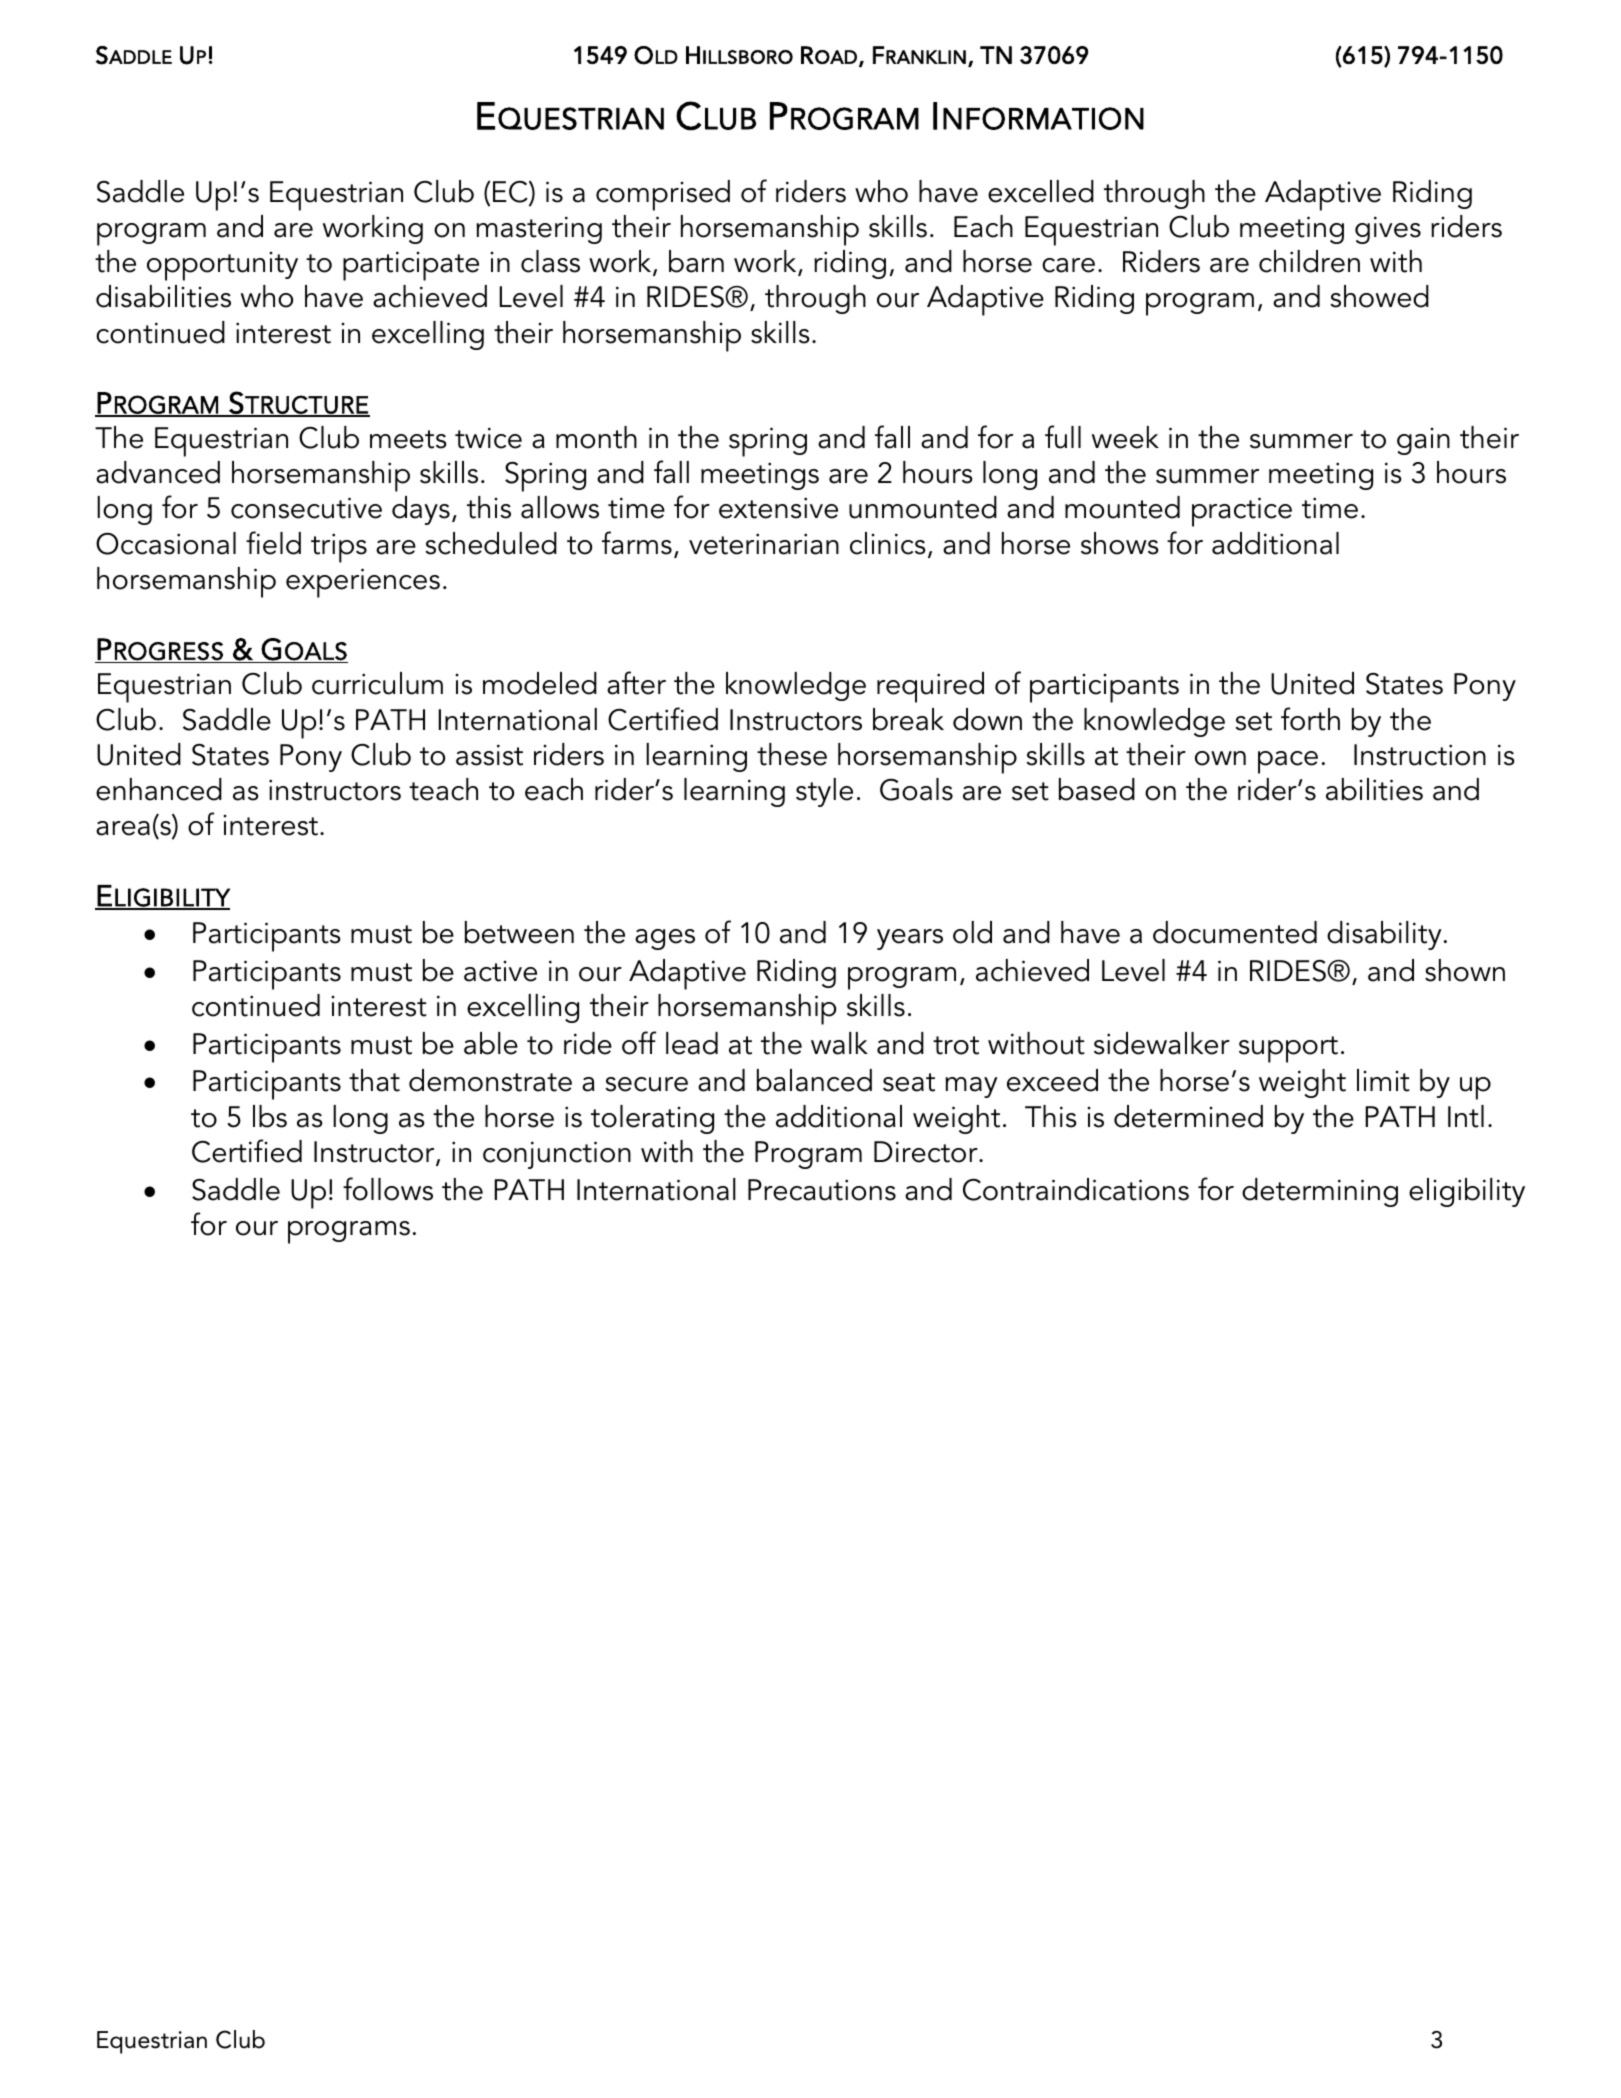 This image has height=2098, width=1621. What do you see at coordinates (1388, 230) in the image?
I see `gives` at bounding box center [1388, 230].
